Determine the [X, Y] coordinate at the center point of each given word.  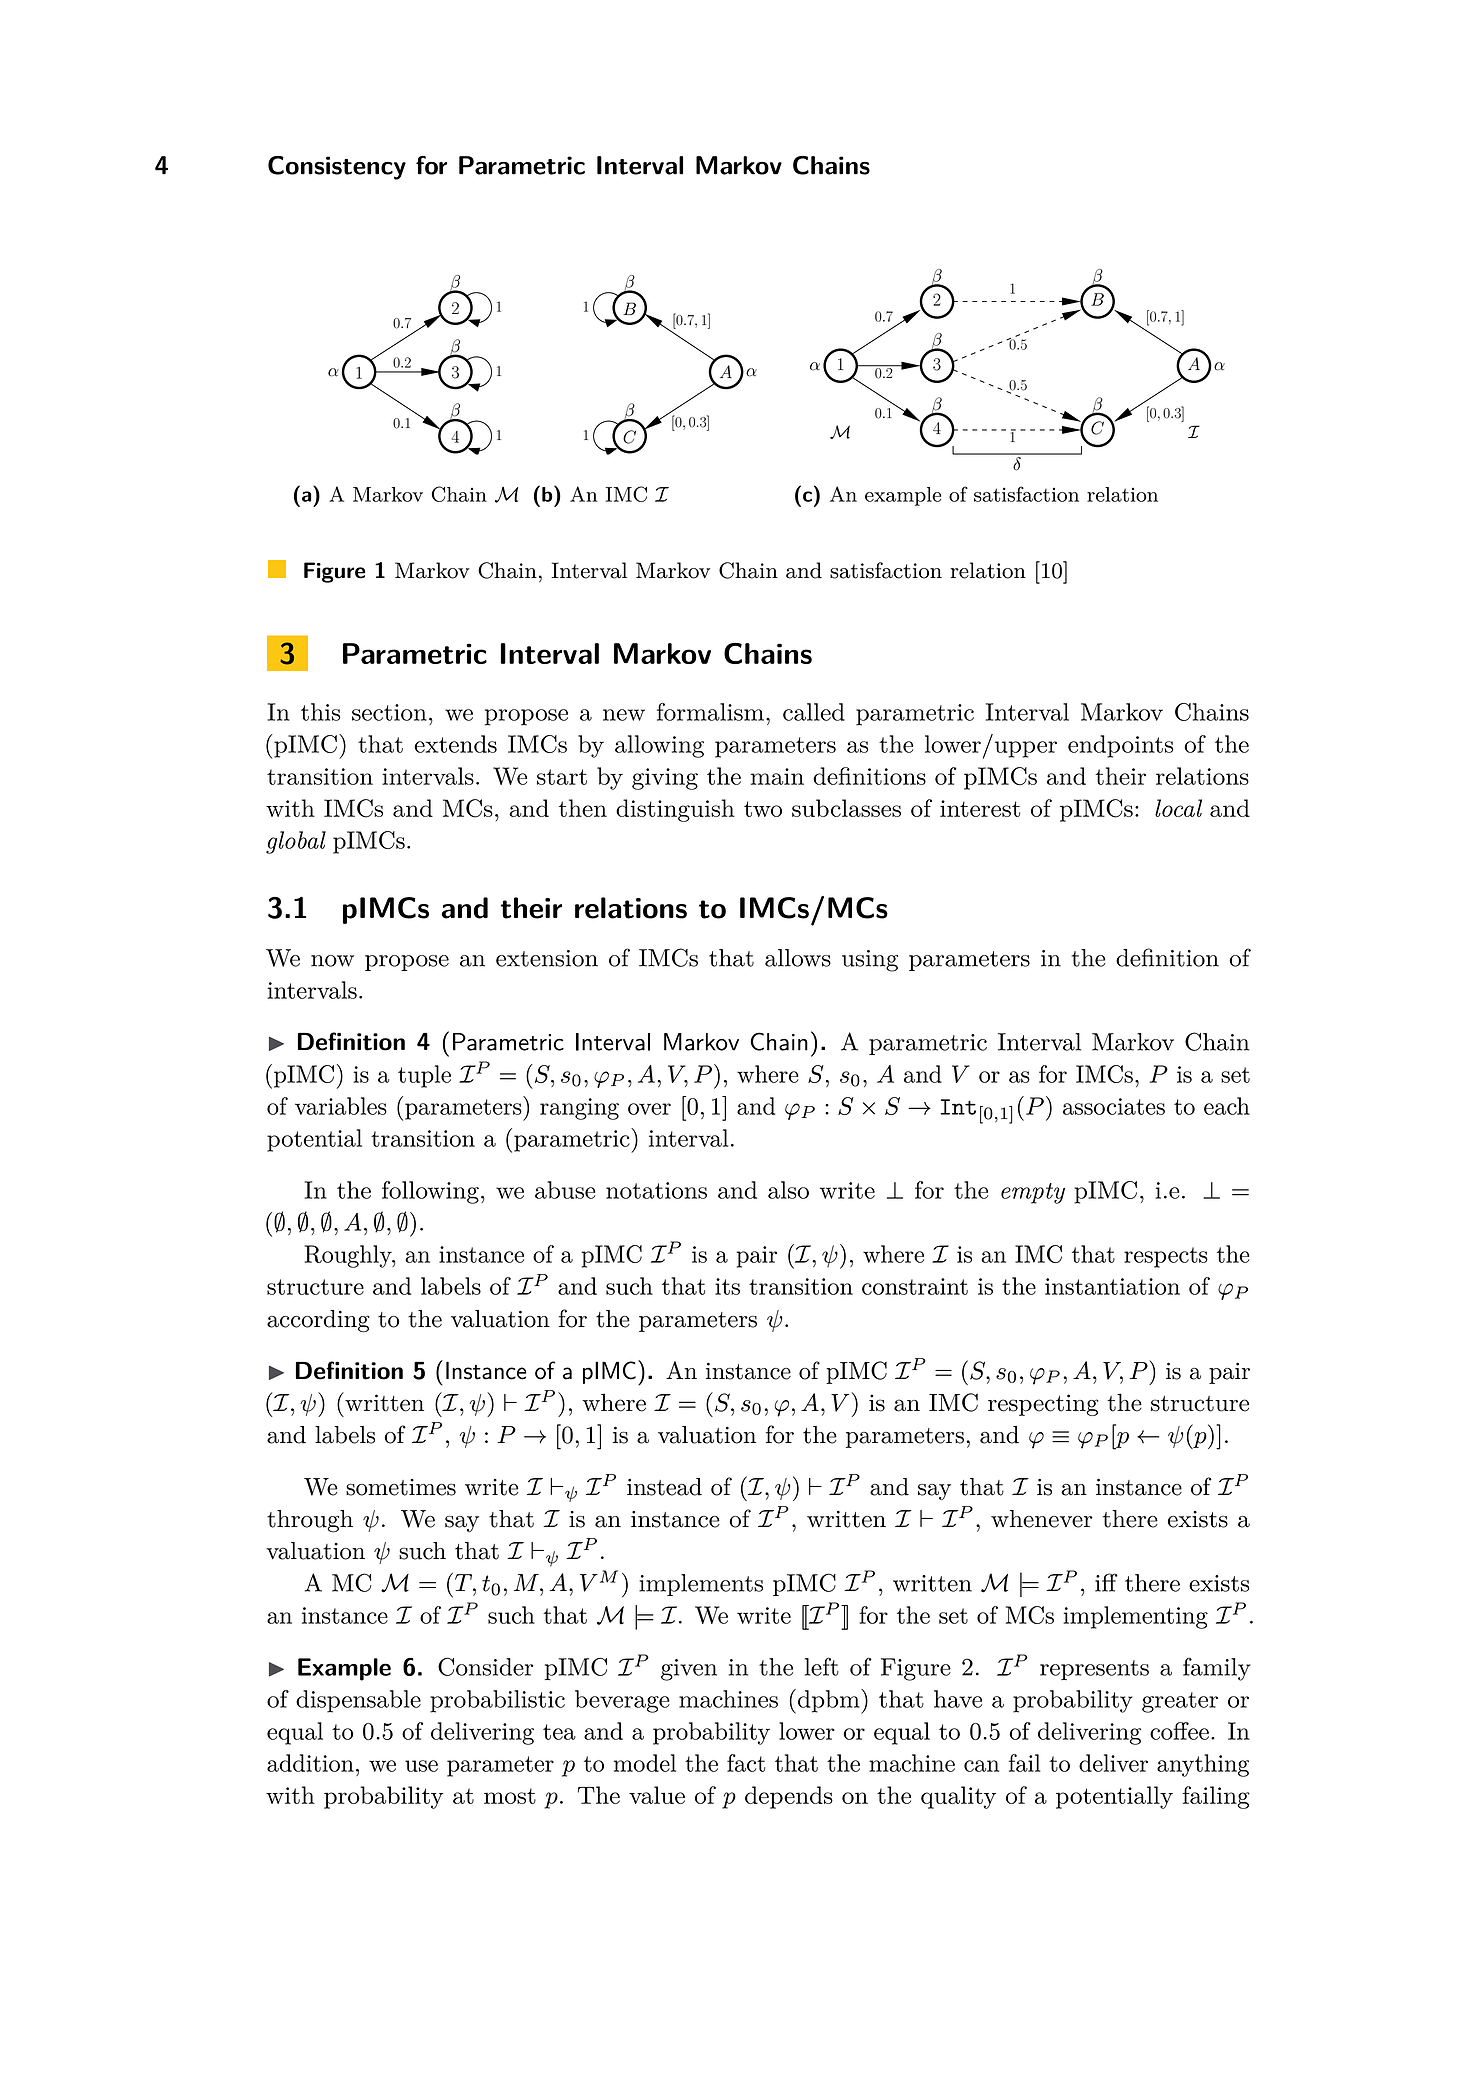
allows [798, 958]
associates [1114, 1106]
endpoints [1120, 746]
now [332, 961]
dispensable [358, 1701]
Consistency [337, 168]
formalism [710, 712]
